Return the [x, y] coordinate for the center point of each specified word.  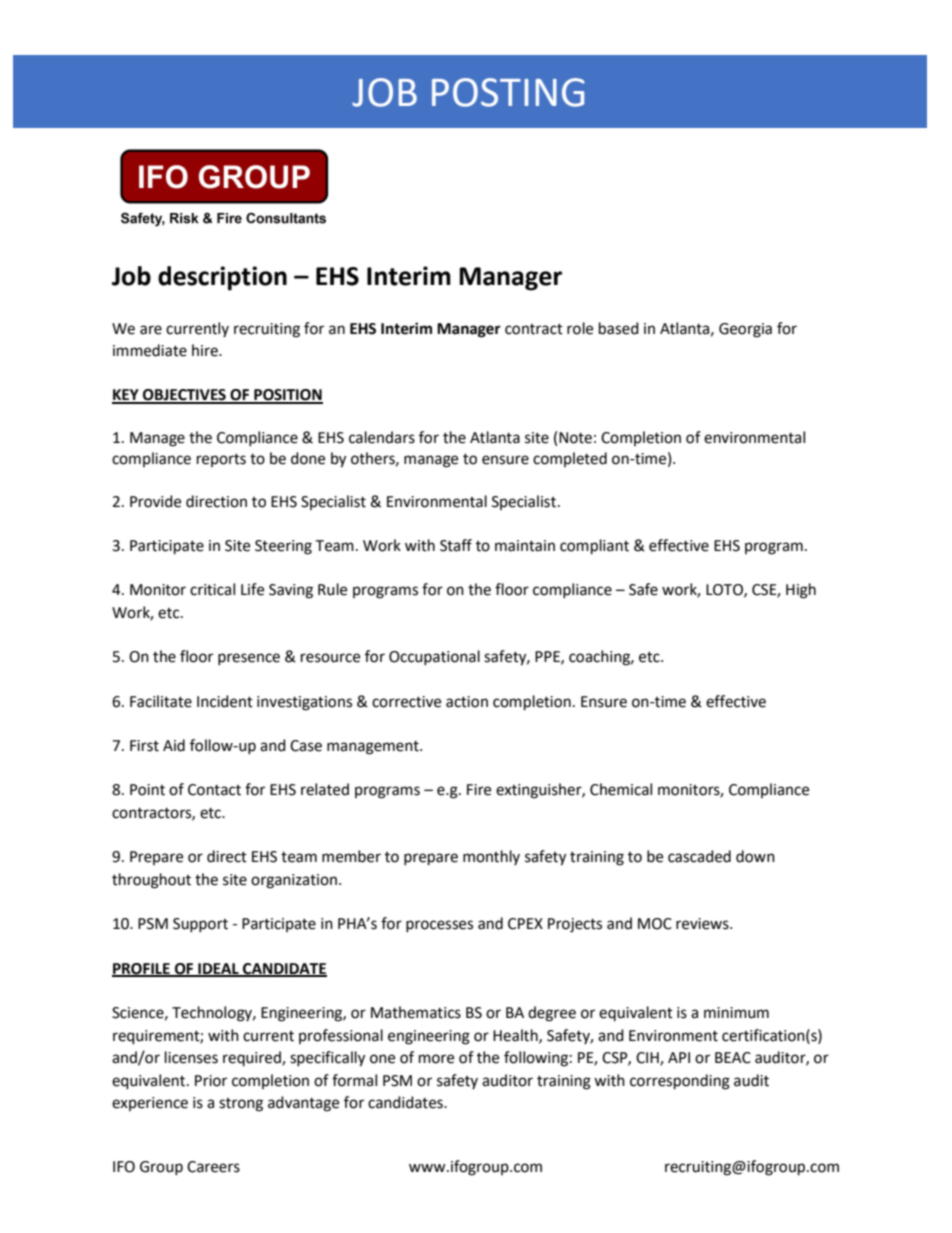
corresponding [680, 1082]
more [436, 1059]
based [619, 328]
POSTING [508, 92]
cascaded [699, 856]
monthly [491, 857]
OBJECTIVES [184, 396]
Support [200, 925]
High [801, 591]
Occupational [434, 657]
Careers [213, 1167]
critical [212, 589]
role [580, 328]
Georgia [745, 330]
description [222, 278]
